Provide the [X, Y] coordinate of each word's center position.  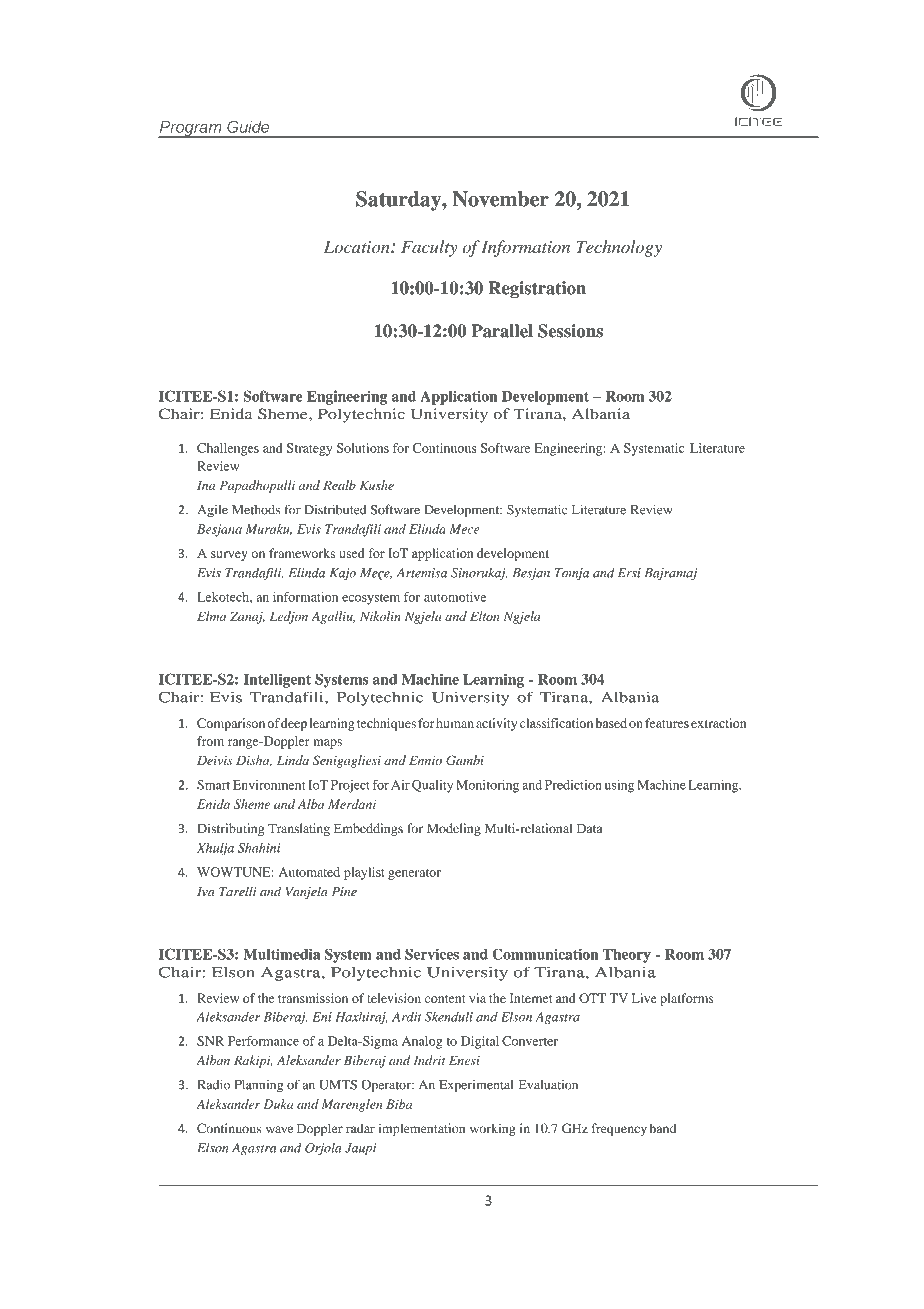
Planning [258, 1086]
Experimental [476, 1086]
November [501, 199]
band [662, 1128]
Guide [248, 126]
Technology [619, 248]
